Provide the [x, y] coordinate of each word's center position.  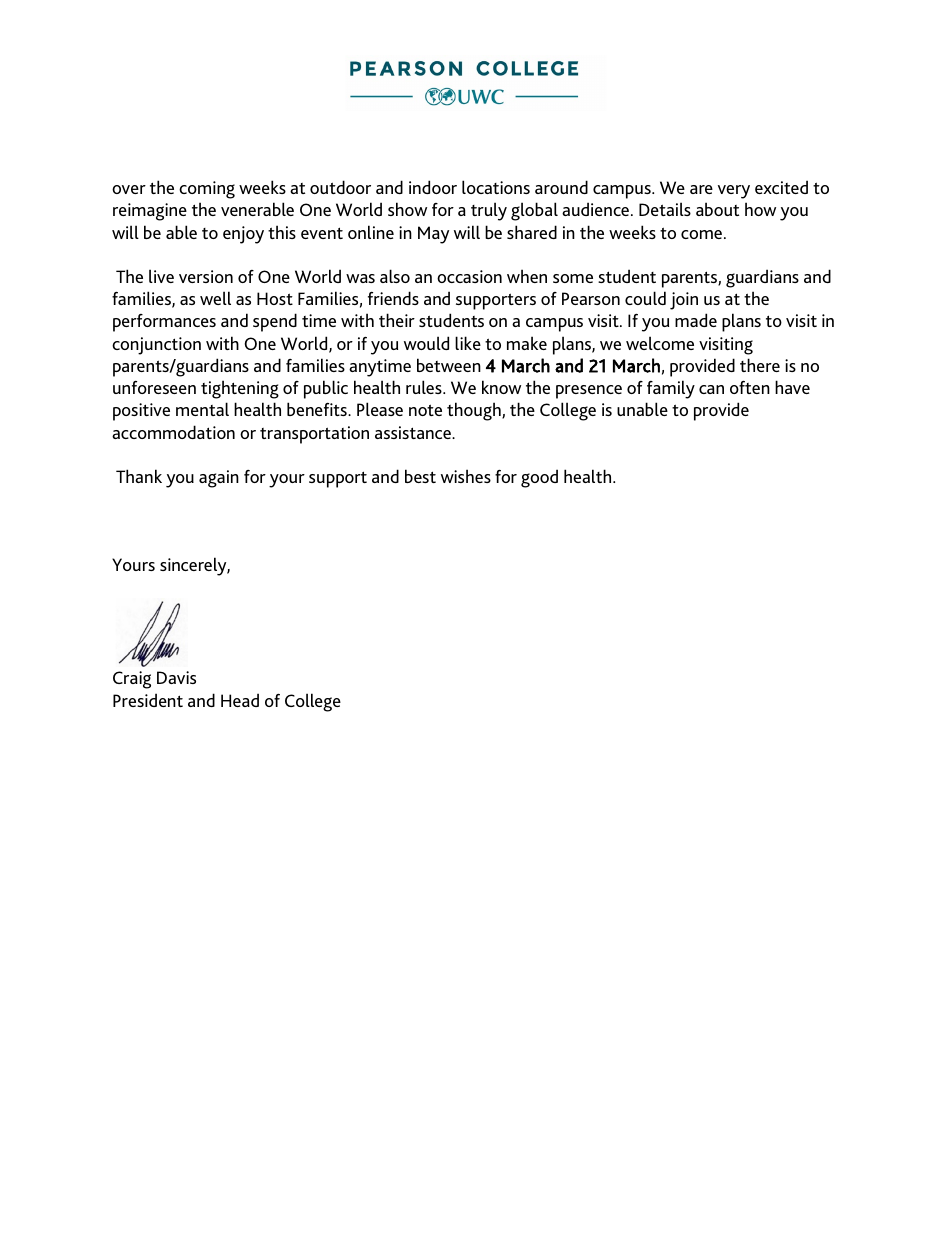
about [717, 209]
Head [240, 700]
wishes [466, 476]
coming [207, 190]
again [219, 479]
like [468, 343]
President [148, 700]
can [711, 389]
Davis [176, 677]
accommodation [173, 432]
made [696, 320]
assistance [414, 432]
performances [164, 323]
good [539, 478]
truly [489, 211]
